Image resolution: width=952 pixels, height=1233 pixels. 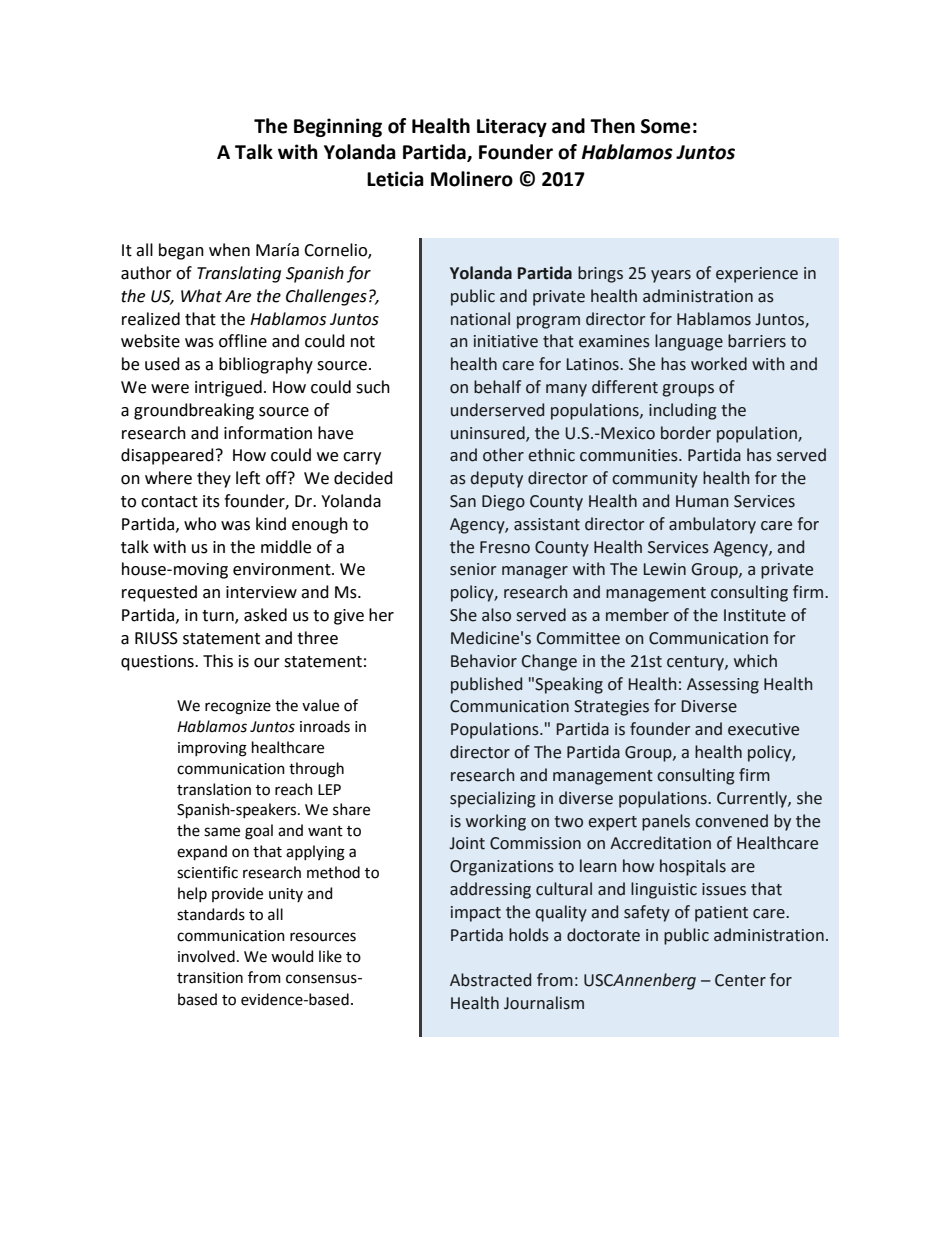 What do you see at coordinates (740, 980) in the screenshot?
I see `Center` at bounding box center [740, 980].
